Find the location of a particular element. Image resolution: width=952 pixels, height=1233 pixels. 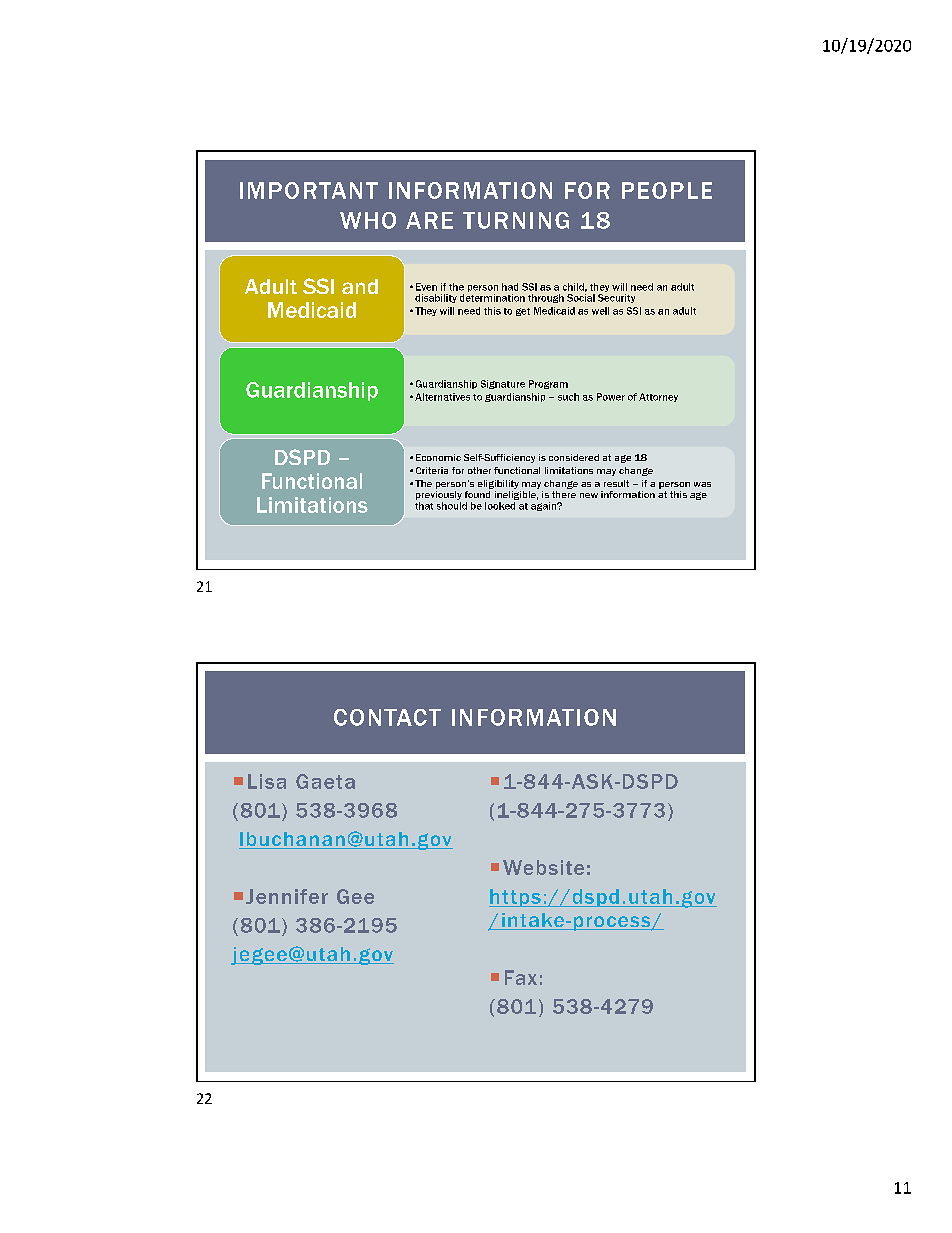

PEOPLE is located at coordinates (667, 190).
